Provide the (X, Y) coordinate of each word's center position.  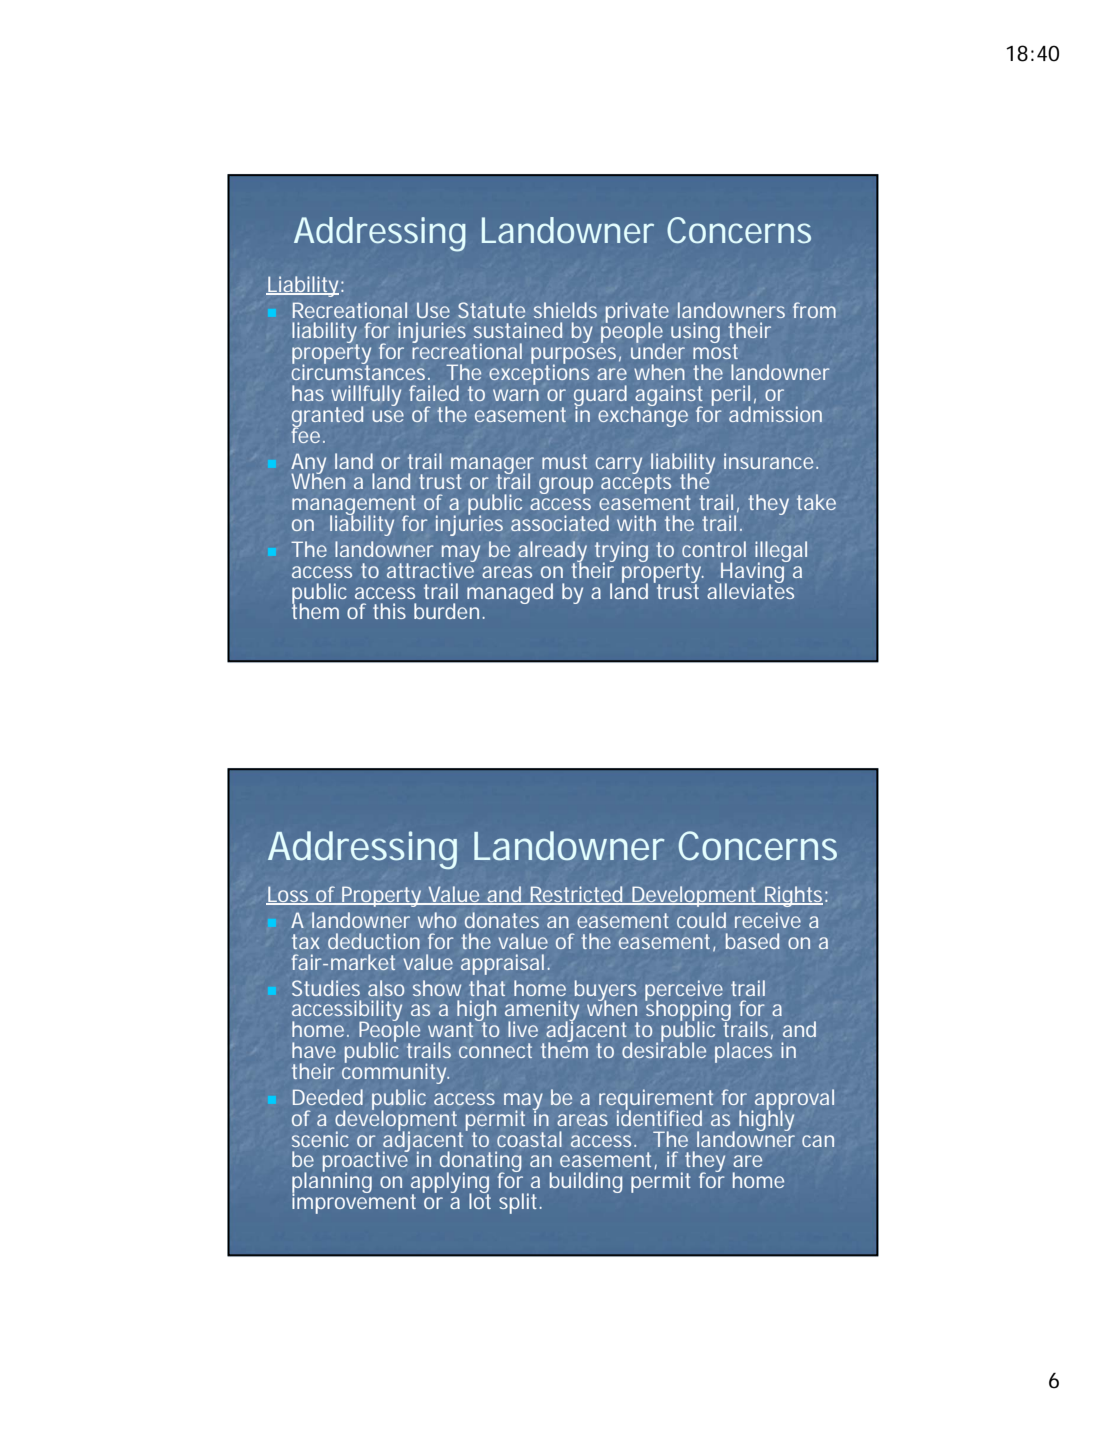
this (389, 611)
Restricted (576, 895)
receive (768, 920)
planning (332, 1183)
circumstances (358, 371)
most (715, 350)
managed (510, 593)
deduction (374, 941)
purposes (573, 357)
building (586, 1182)
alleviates (750, 590)
